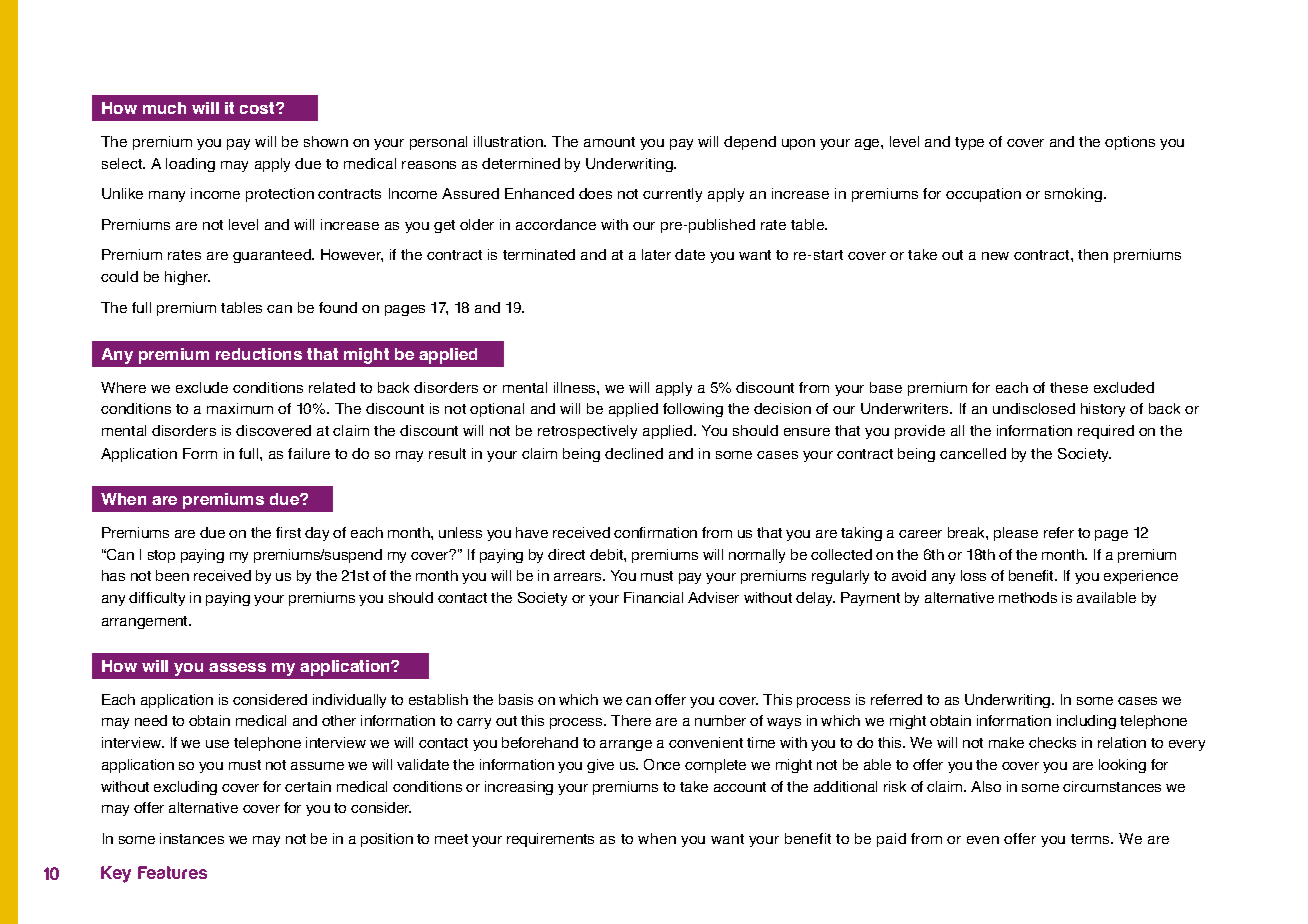 This screenshot has height=924, width=1308. What do you see at coordinates (258, 108) in the screenshot?
I see `cost` at bounding box center [258, 108].
